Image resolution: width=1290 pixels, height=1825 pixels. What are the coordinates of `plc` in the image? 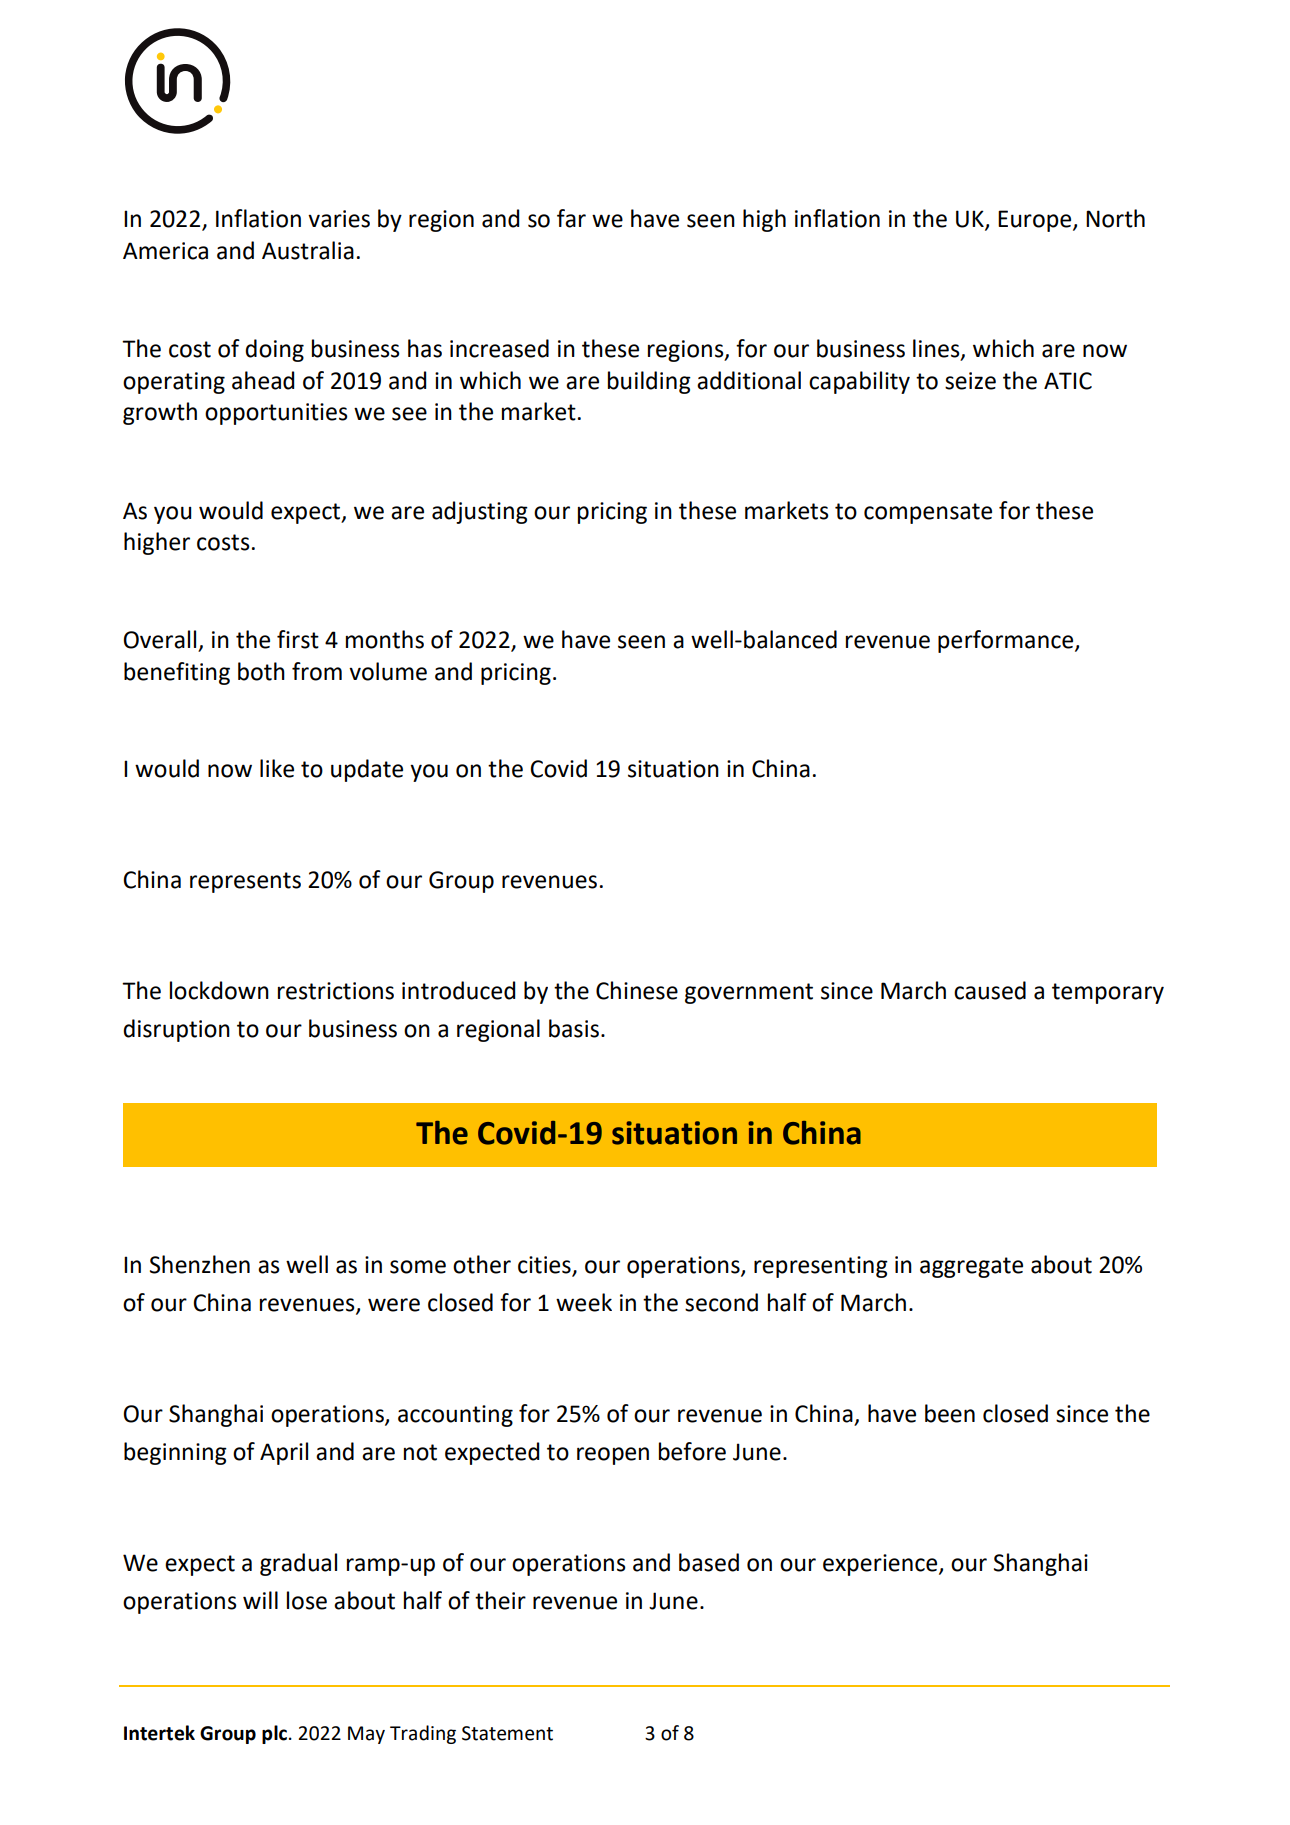 It's located at (274, 1734).
